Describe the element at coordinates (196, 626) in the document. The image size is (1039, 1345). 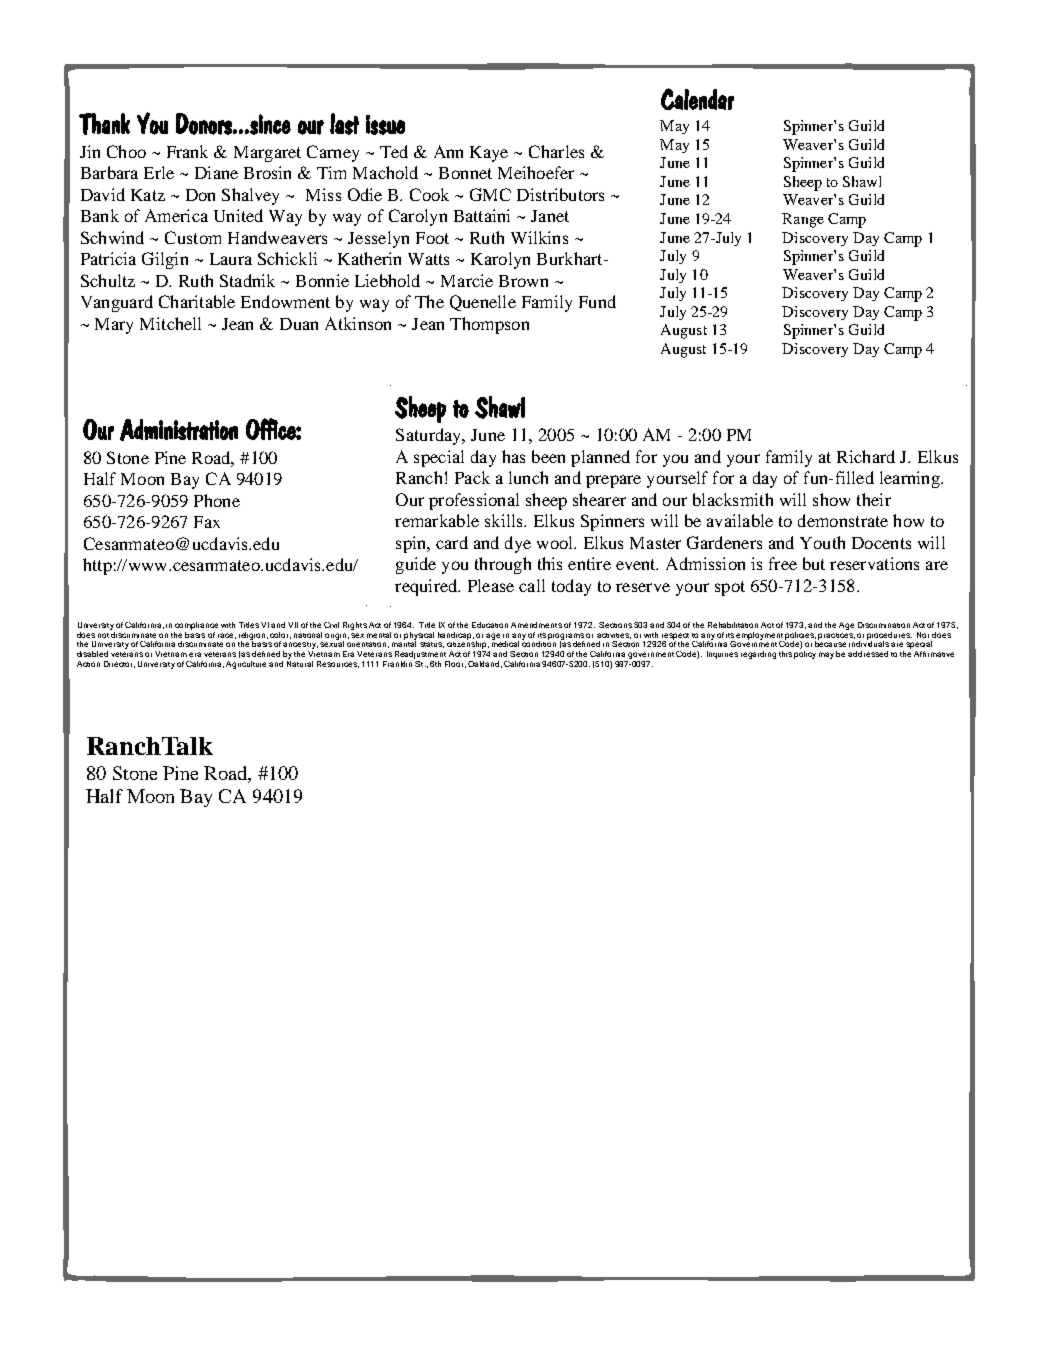
I see `compliance` at that location.
